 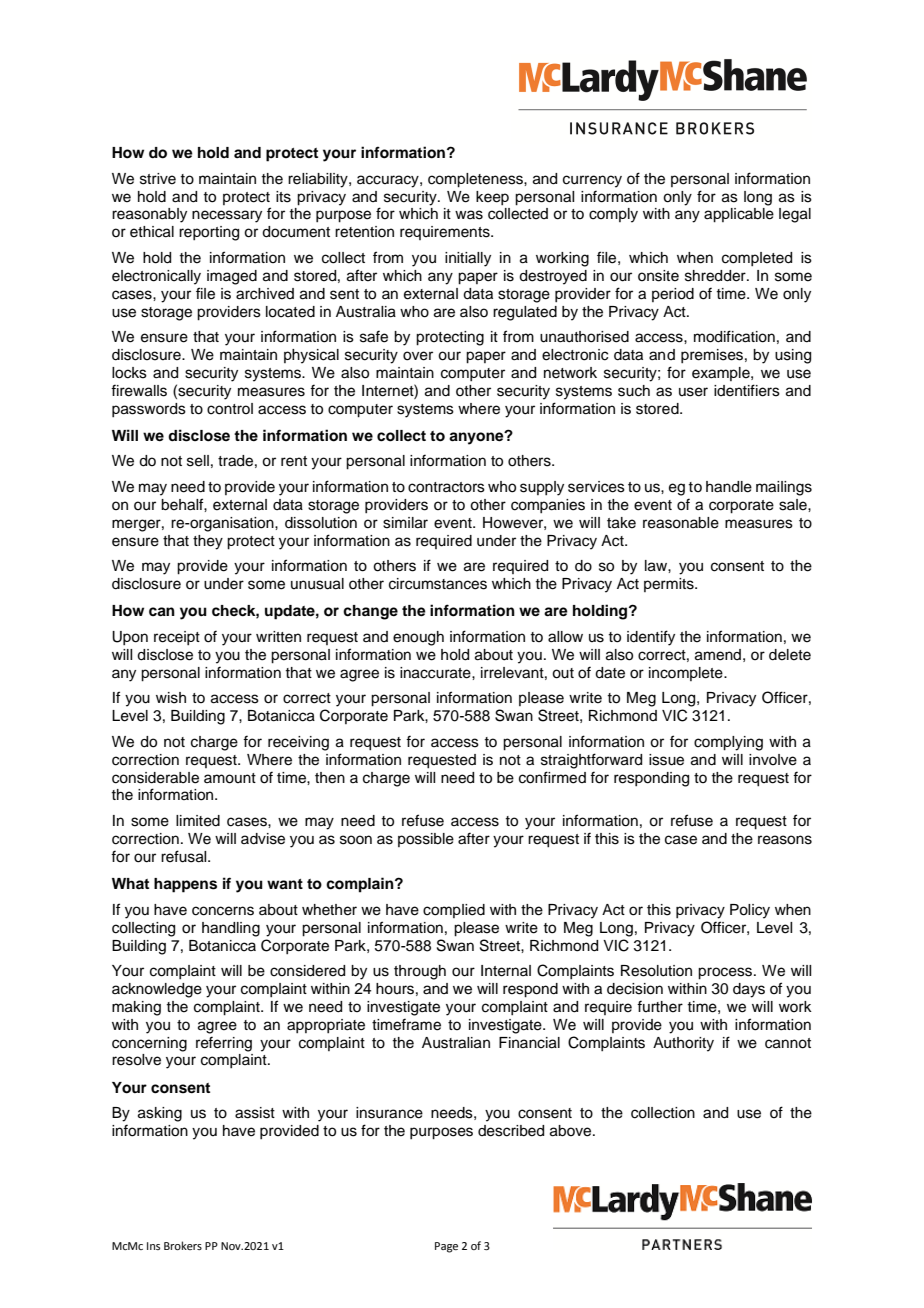 I want to click on Policy, so click(x=750, y=911).
